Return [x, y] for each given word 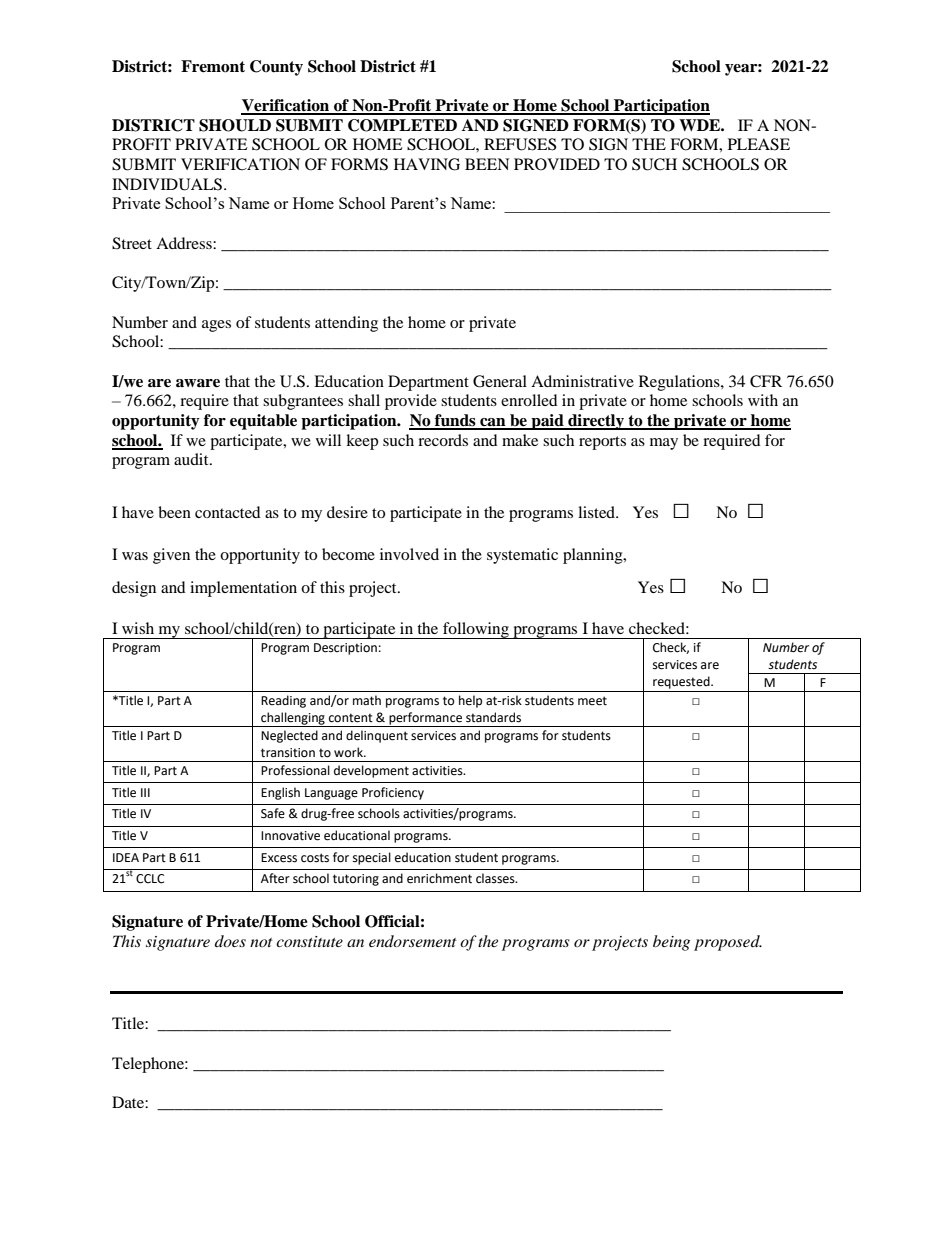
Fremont [213, 66]
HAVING [427, 164]
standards [493, 717]
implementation [243, 589]
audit [192, 459]
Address [185, 243]
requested [682, 682]
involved [409, 554]
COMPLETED [402, 125]
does [230, 941]
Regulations [680, 383]
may [664, 444]
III [145, 792]
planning [594, 556]
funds [455, 421]
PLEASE [759, 144]
